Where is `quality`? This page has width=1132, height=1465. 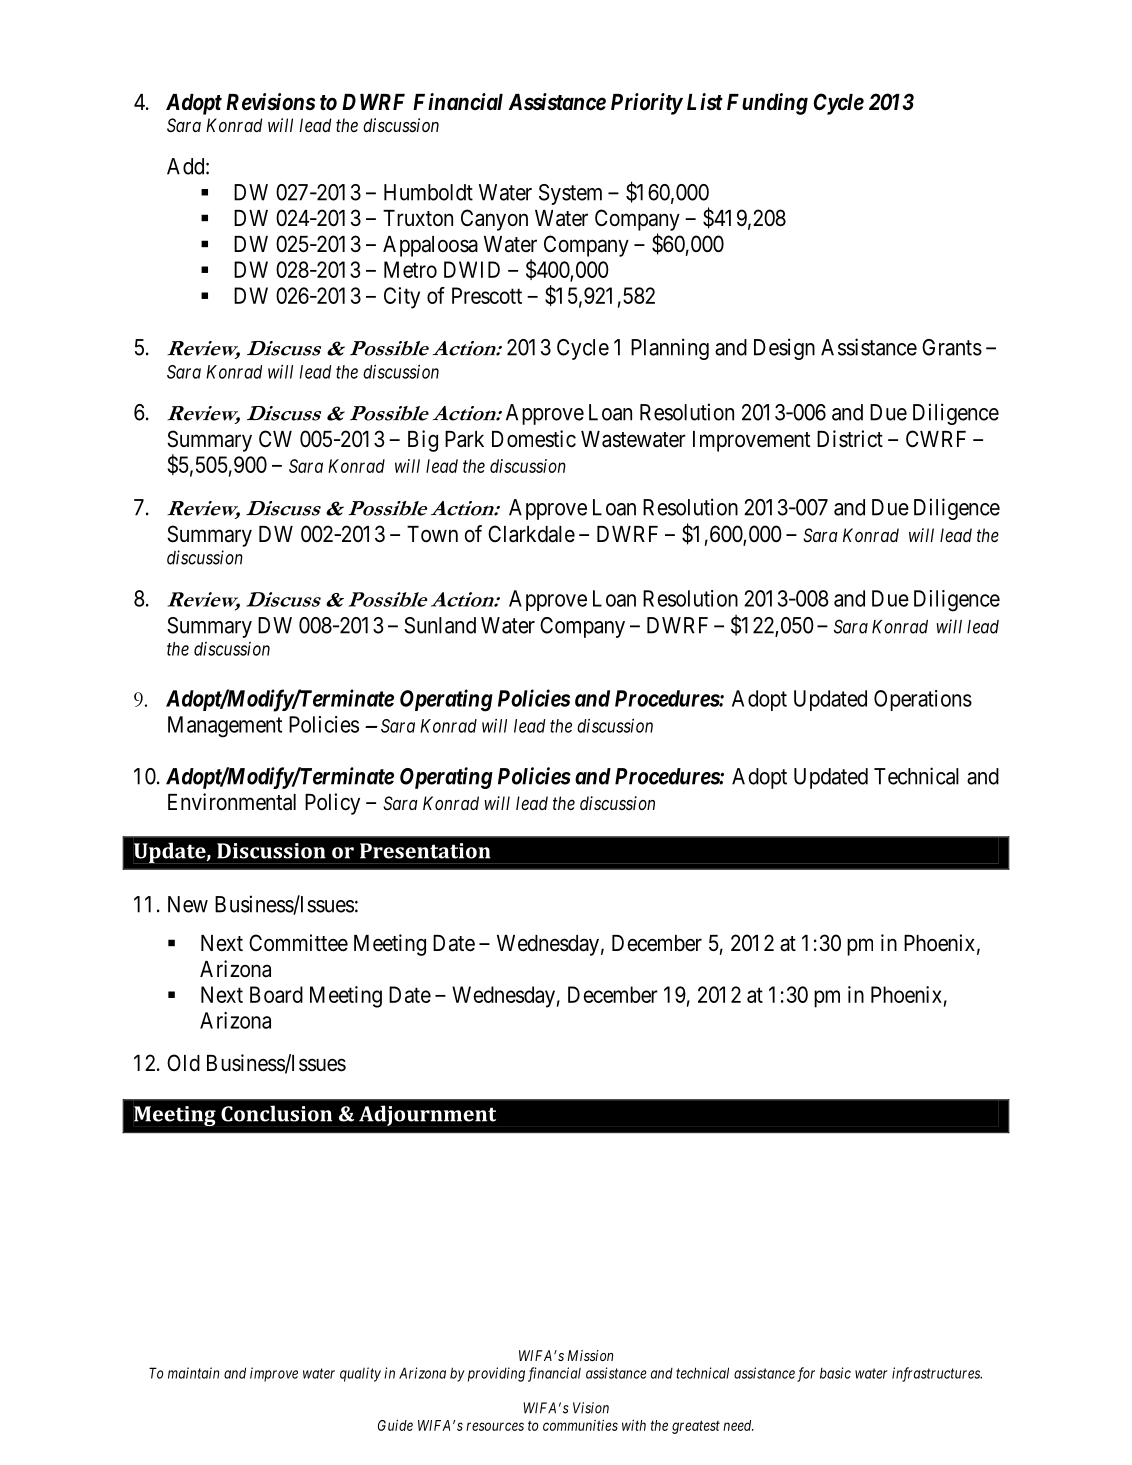 quality is located at coordinates (360, 1374).
